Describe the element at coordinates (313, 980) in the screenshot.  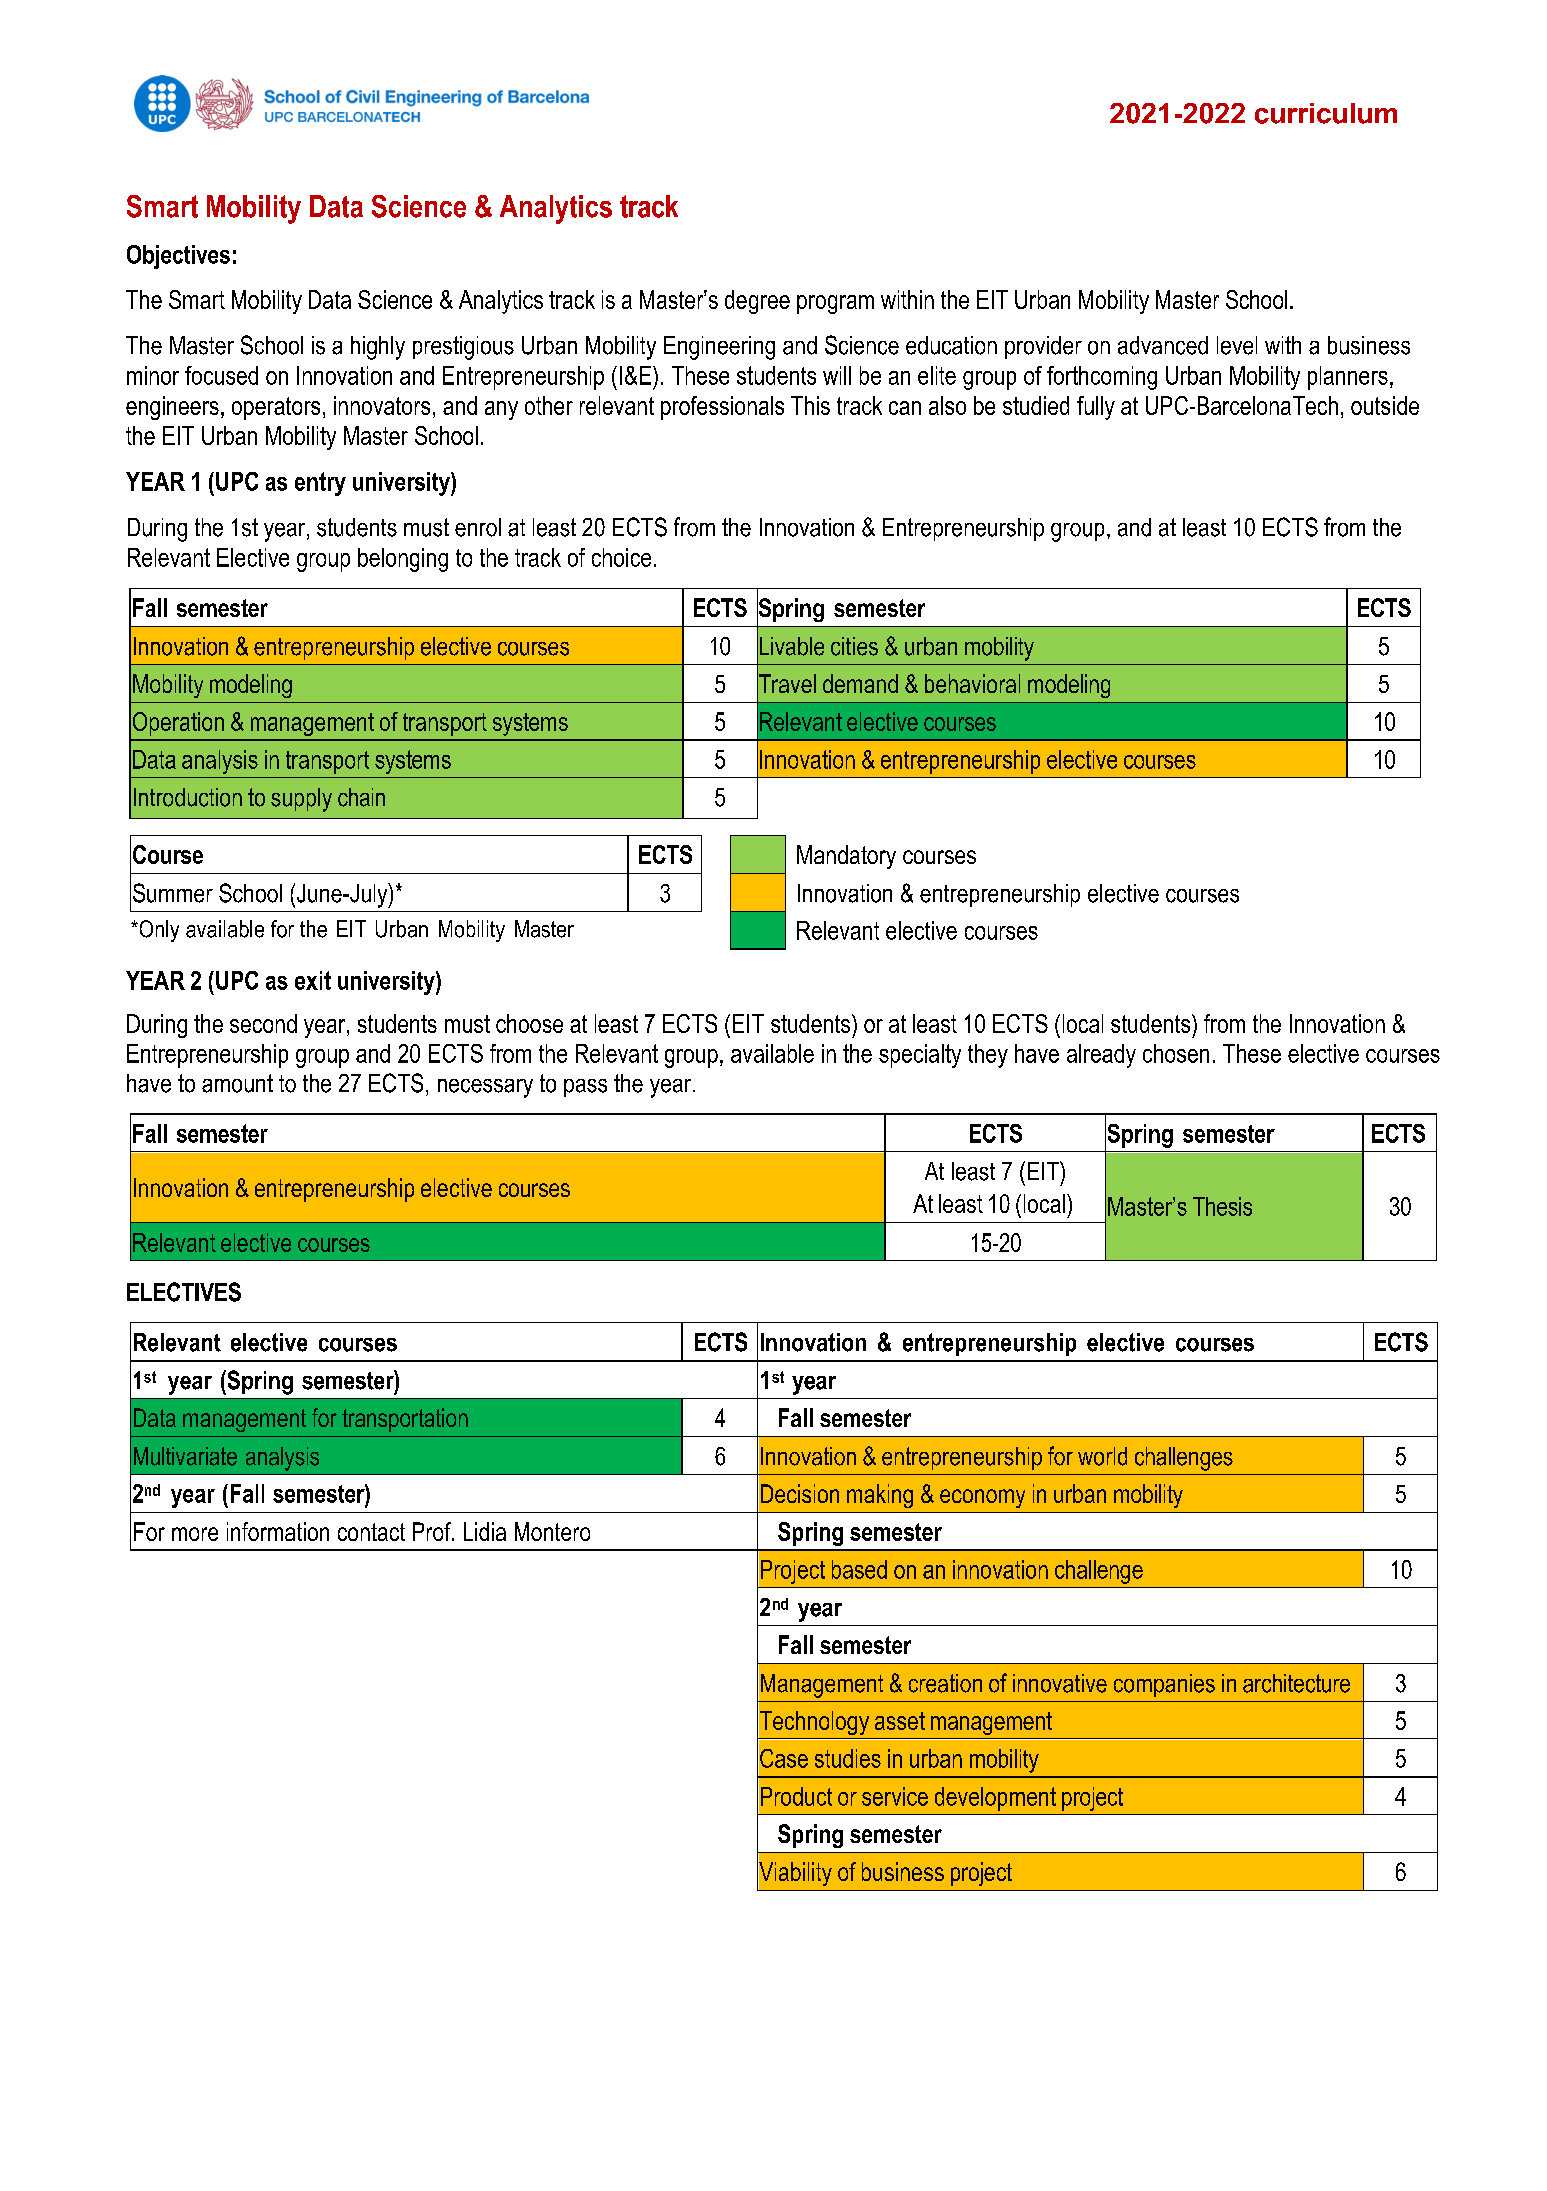
I see `exit` at that location.
